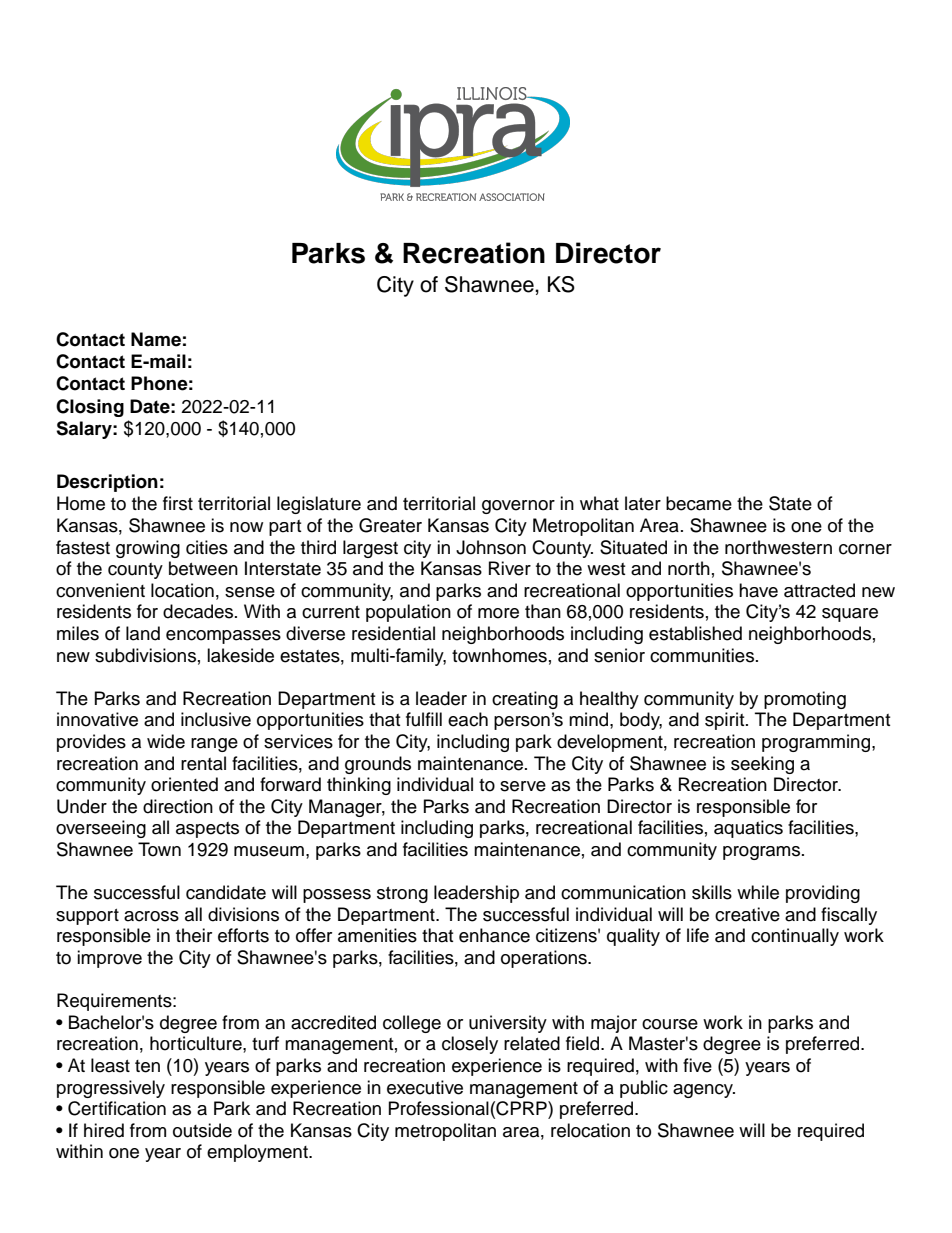  I want to click on employment, so click(258, 1153).
